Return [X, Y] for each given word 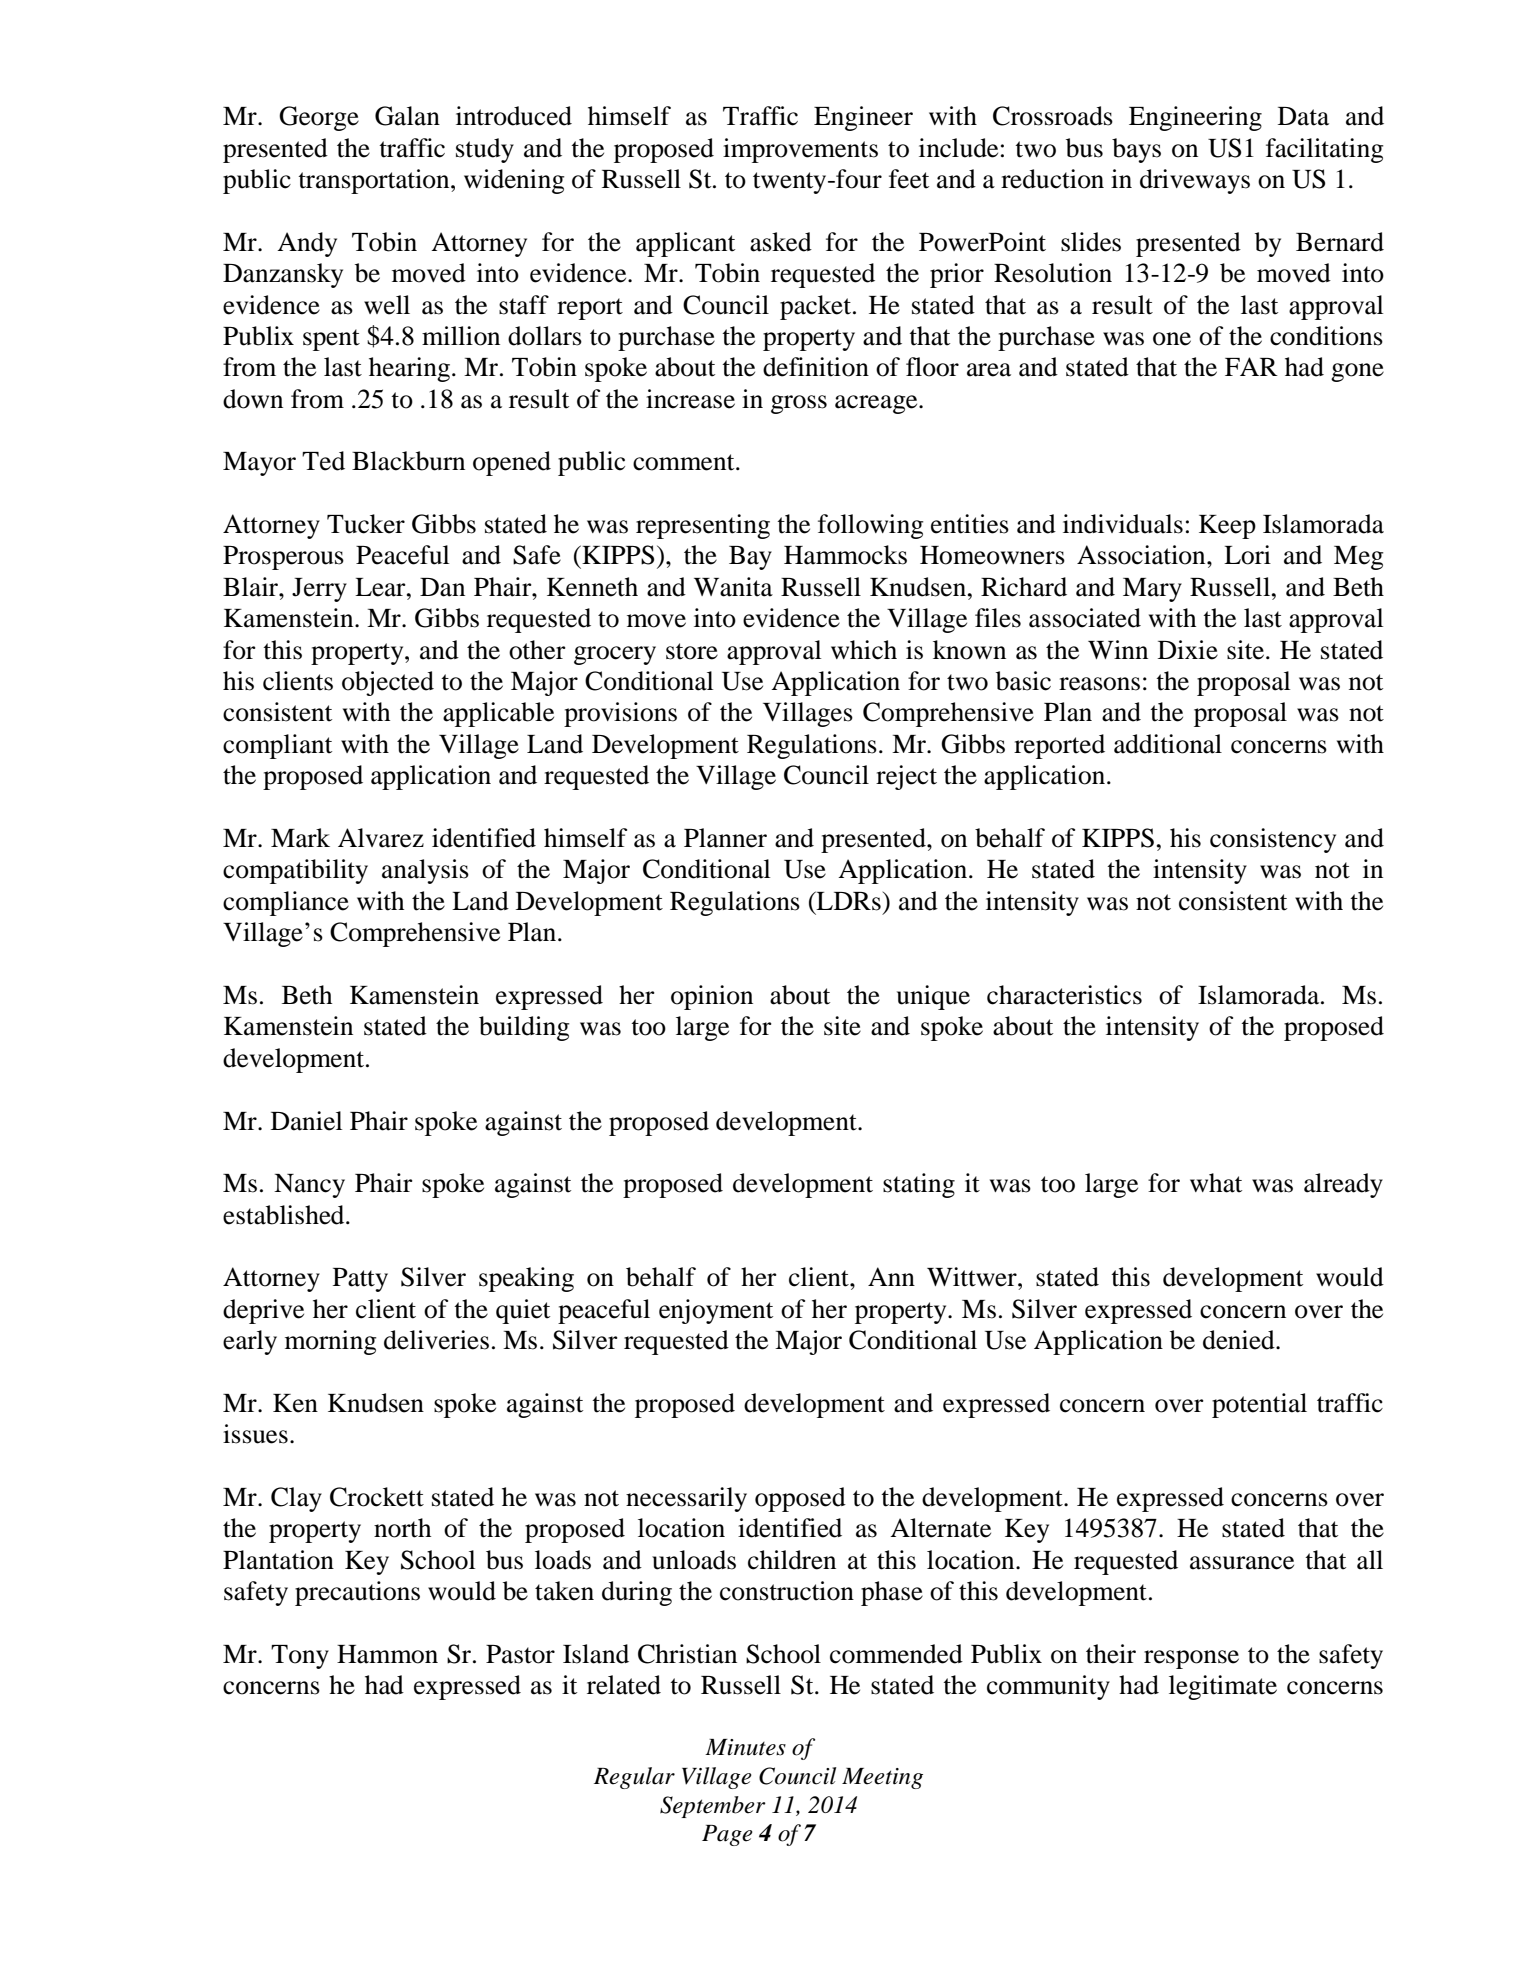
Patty [360, 1280]
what [1216, 1183]
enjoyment [716, 1311]
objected [388, 683]
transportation [375, 181]
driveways [1195, 181]
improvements [800, 150]
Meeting [882, 1778]
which [864, 650]
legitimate [1223, 1687]
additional [1168, 744]
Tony [300, 1657]
